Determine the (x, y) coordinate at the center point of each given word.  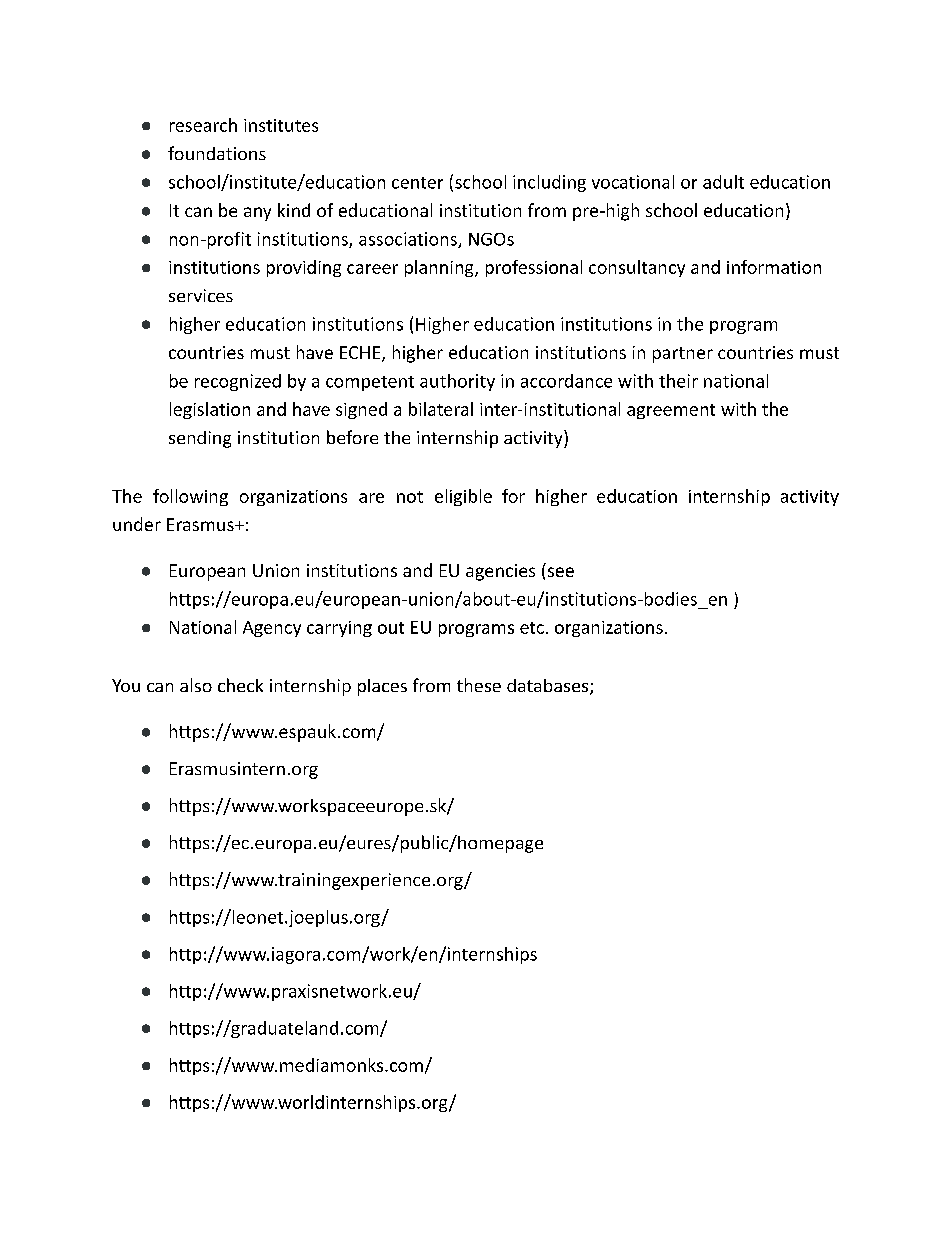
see (561, 572)
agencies (500, 572)
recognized (238, 382)
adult (723, 182)
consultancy (637, 268)
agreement (671, 411)
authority (457, 382)
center (417, 183)
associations (409, 240)
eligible (463, 497)
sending (200, 439)
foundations (217, 153)
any (257, 214)
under (137, 524)
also (196, 685)
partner (683, 355)
